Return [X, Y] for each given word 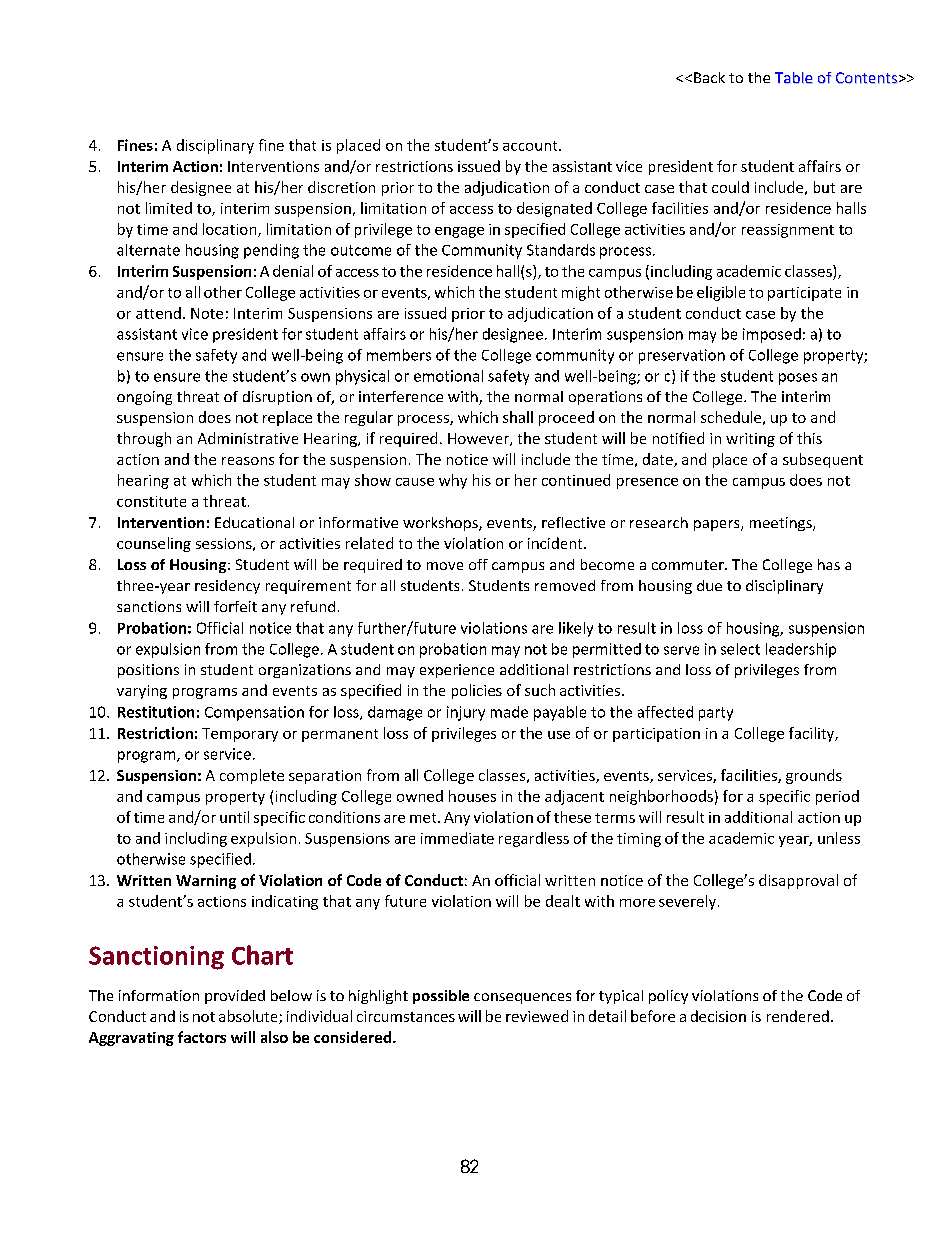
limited [169, 208]
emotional [448, 376]
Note [207, 313]
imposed [772, 335]
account [531, 146]
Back [709, 77]
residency [227, 587]
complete [252, 776]
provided [235, 997]
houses [472, 796]
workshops [441, 524]
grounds [814, 776]
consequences [522, 998]
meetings [782, 524]
